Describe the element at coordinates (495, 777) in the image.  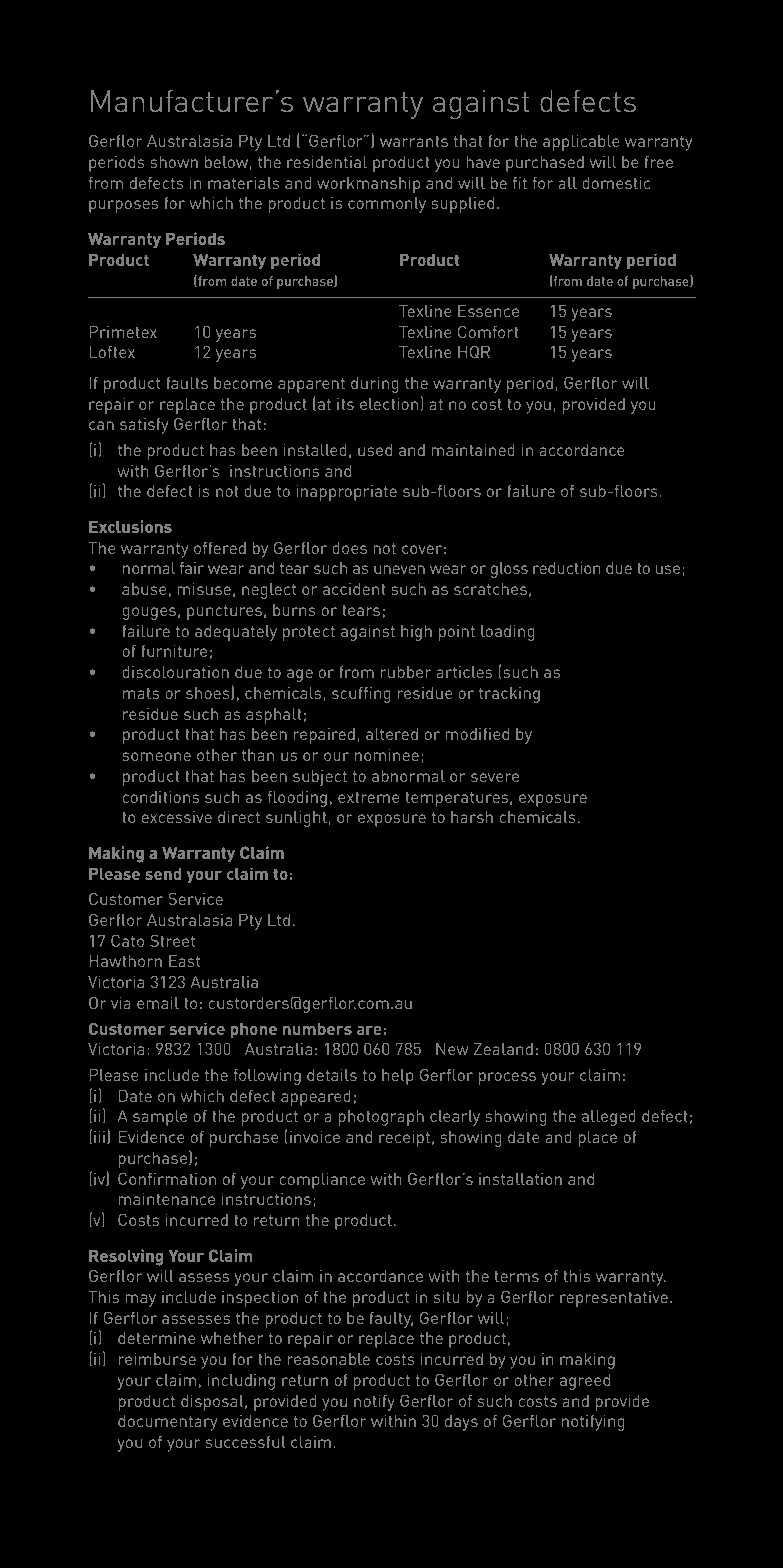
I see `severe` at that location.
